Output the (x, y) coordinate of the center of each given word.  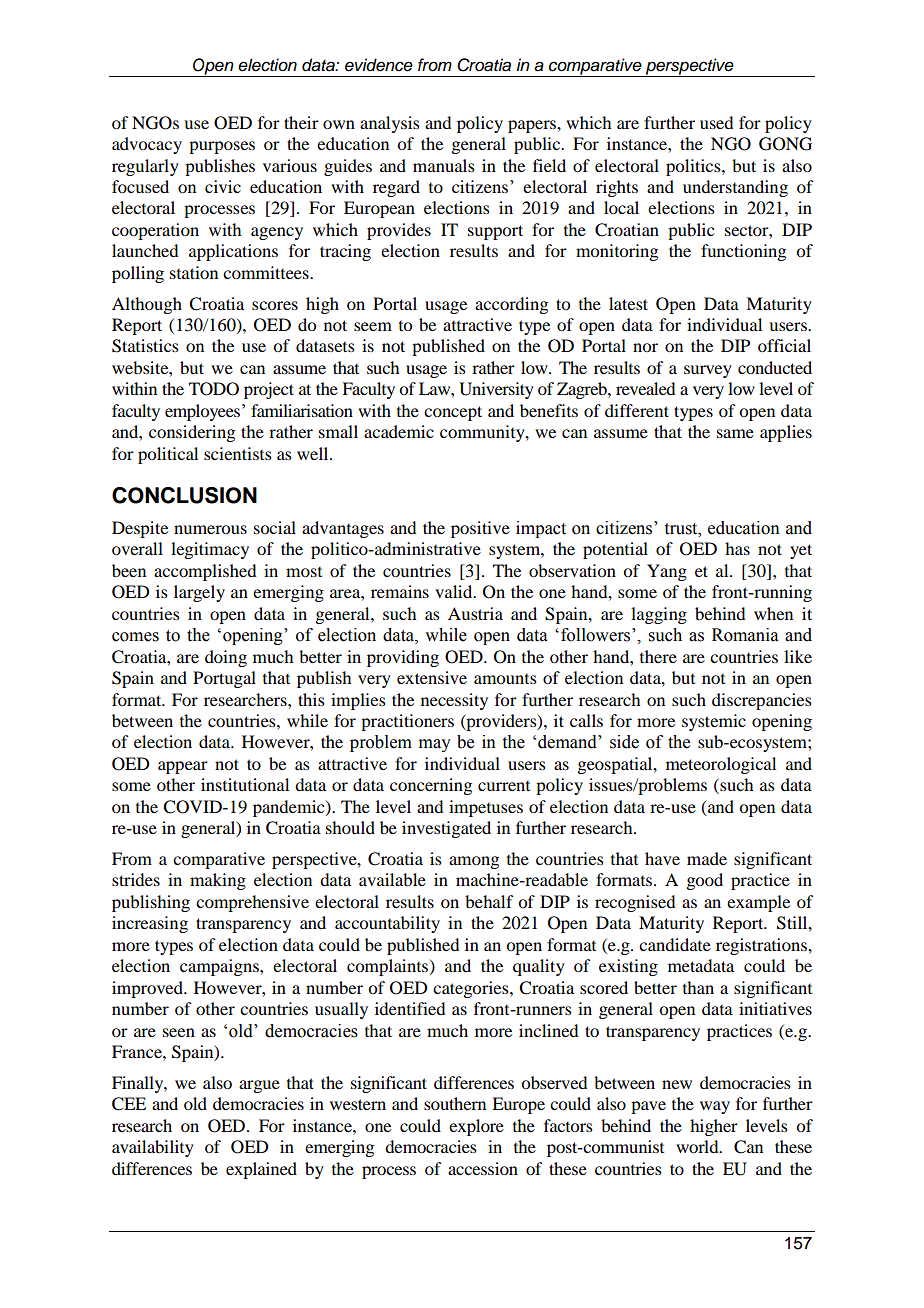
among (474, 862)
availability (153, 1148)
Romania (745, 635)
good (704, 881)
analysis (390, 124)
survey (708, 371)
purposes (222, 147)
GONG (785, 144)
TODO (214, 389)
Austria (475, 613)
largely (199, 593)
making (218, 881)
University (496, 390)
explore (476, 1127)
